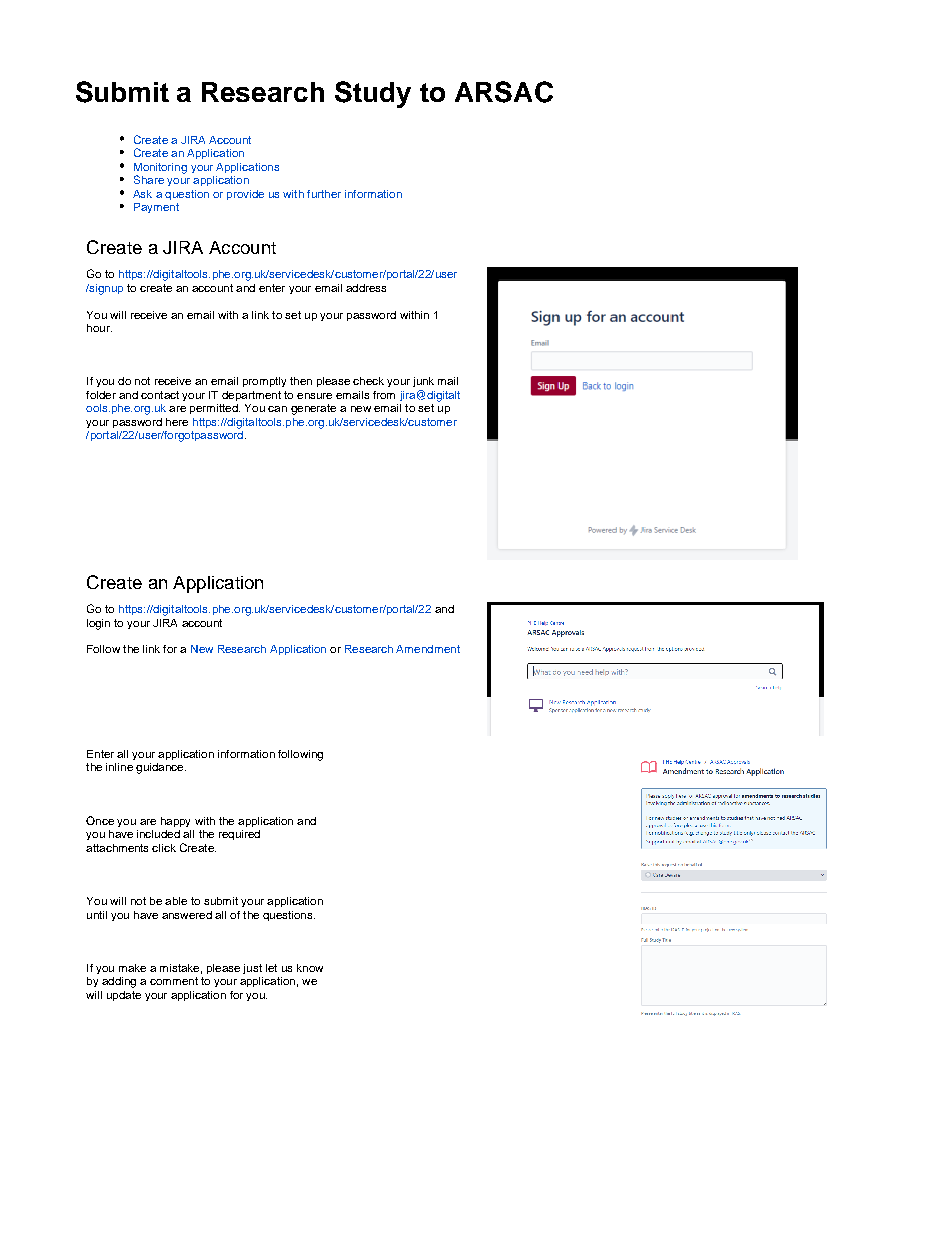 Image resolution: width=952 pixels, height=1233 pixels. Describe the element at coordinates (373, 94) in the page. I see `Study` at that location.
